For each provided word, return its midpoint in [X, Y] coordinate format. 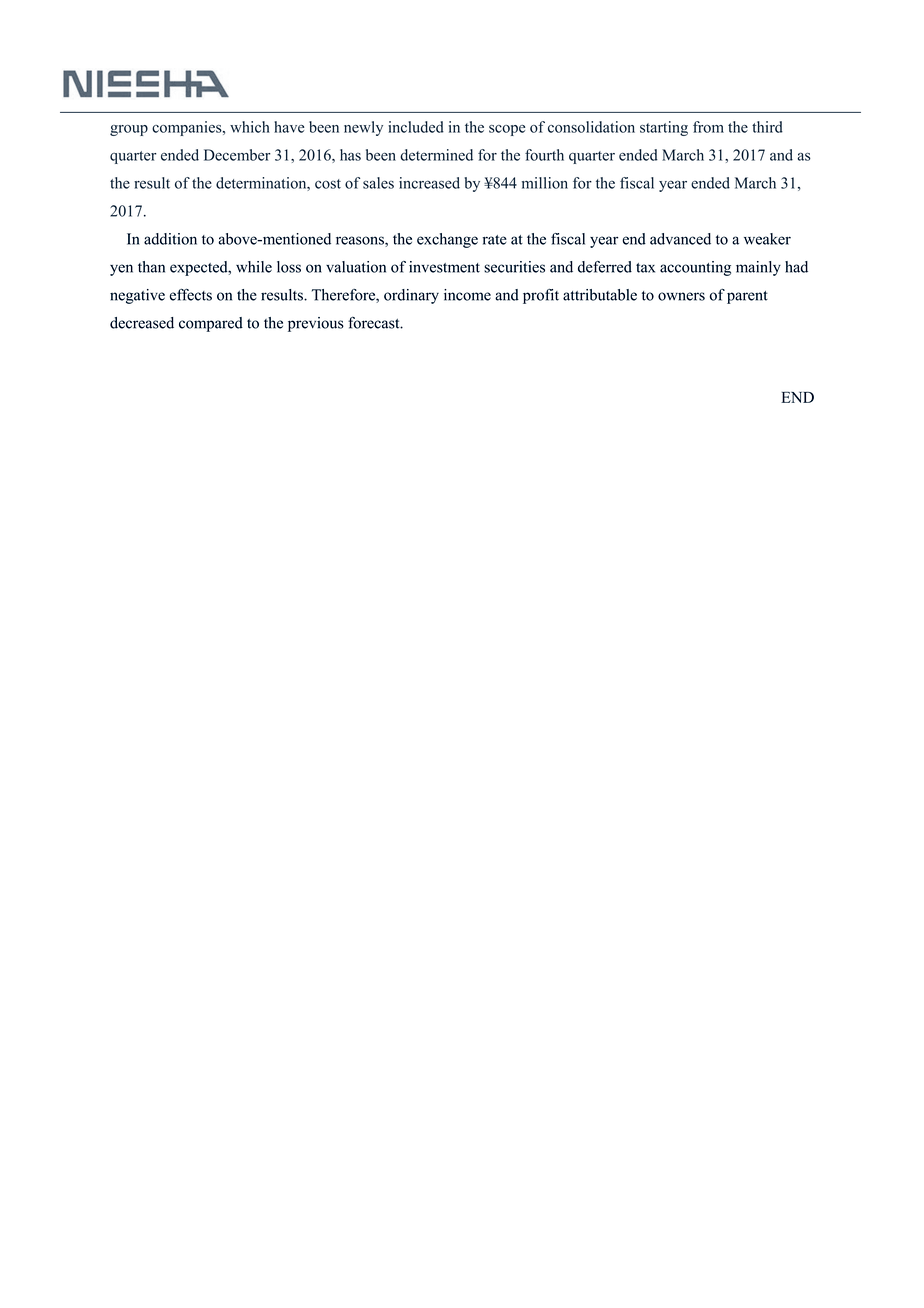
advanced [680, 239]
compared [211, 324]
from [708, 127]
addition [170, 239]
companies [188, 128]
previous [316, 324]
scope [507, 130]
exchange [447, 240]
